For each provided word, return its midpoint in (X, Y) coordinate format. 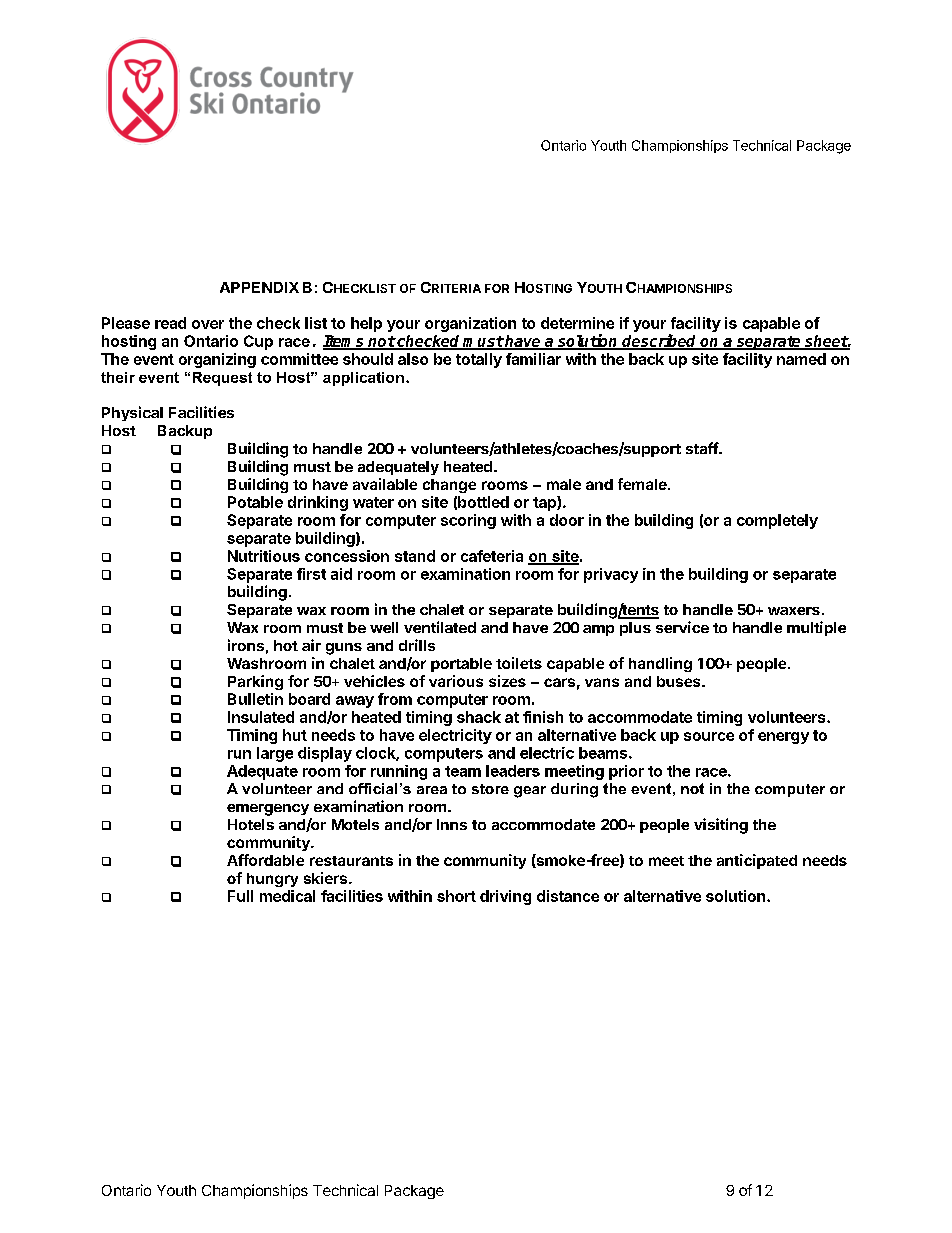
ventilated (440, 627)
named (801, 359)
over (208, 324)
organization (470, 324)
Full (240, 896)
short (456, 896)
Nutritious (264, 556)
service (682, 627)
